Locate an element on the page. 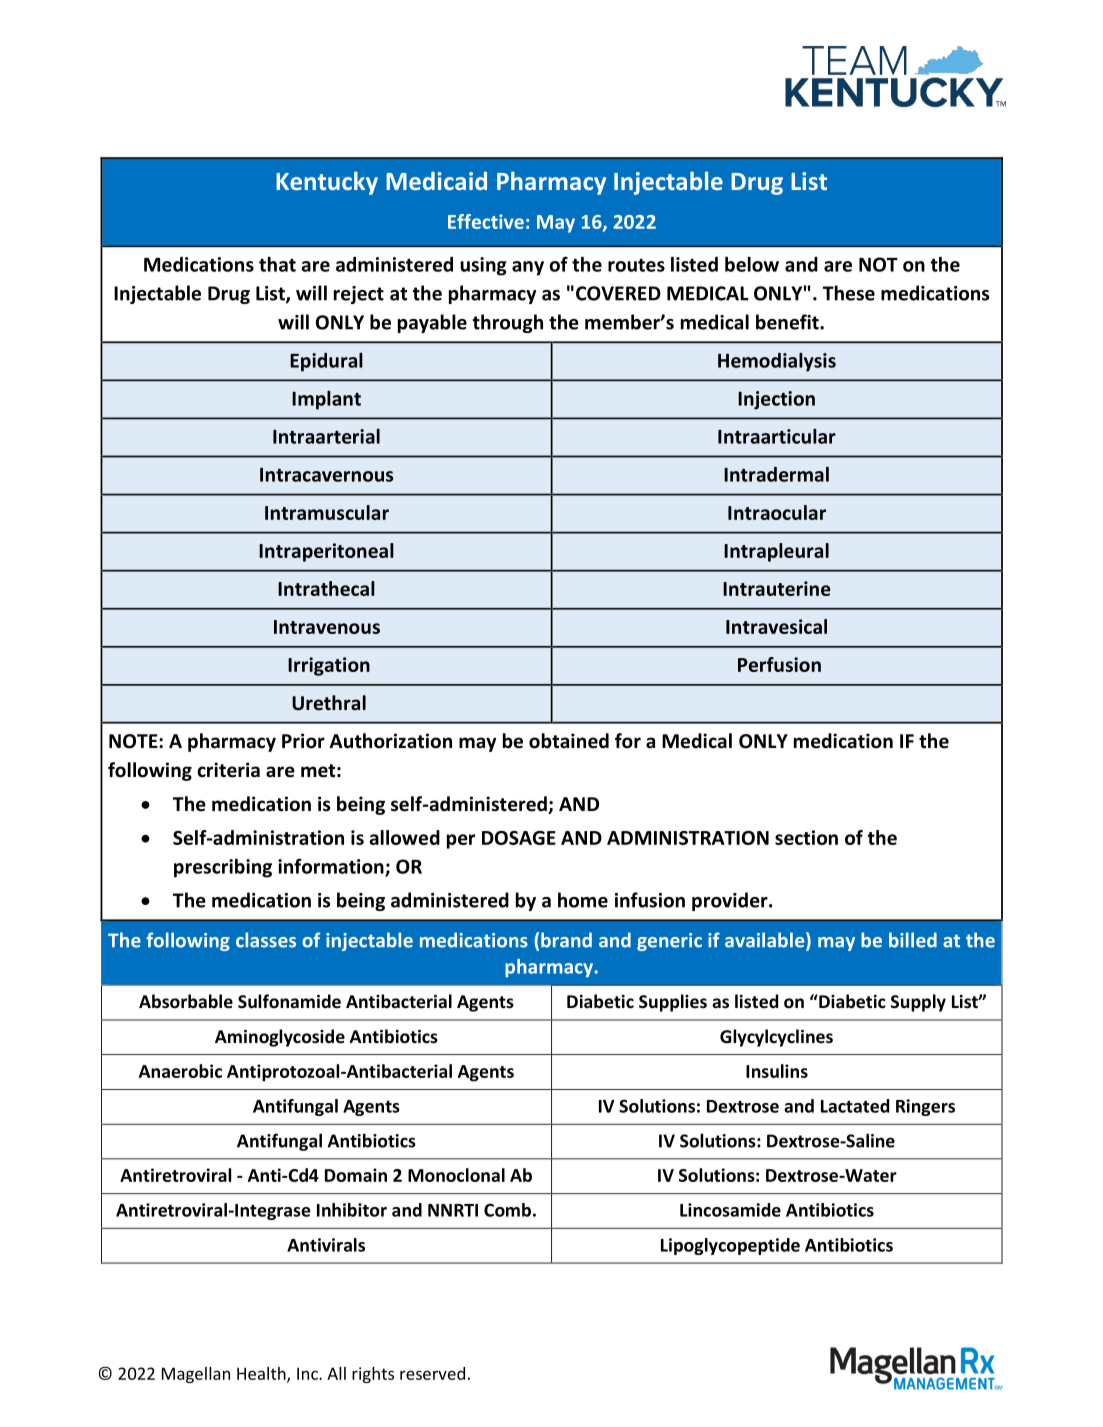 This page has width=1103, height=1427. reserved is located at coordinates (432, 1373).
